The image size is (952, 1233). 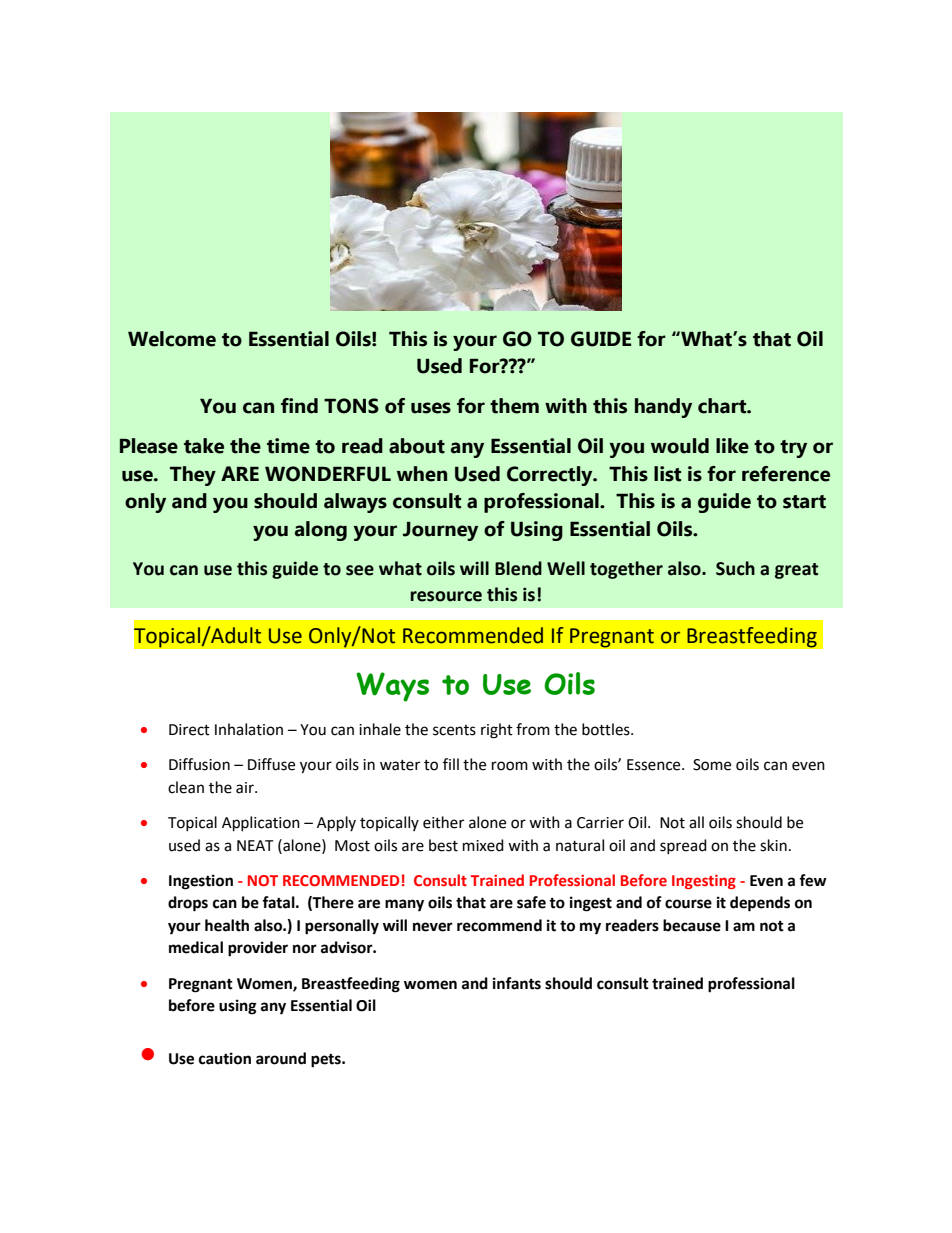 What do you see at coordinates (514, 406) in the screenshot?
I see `them` at bounding box center [514, 406].
